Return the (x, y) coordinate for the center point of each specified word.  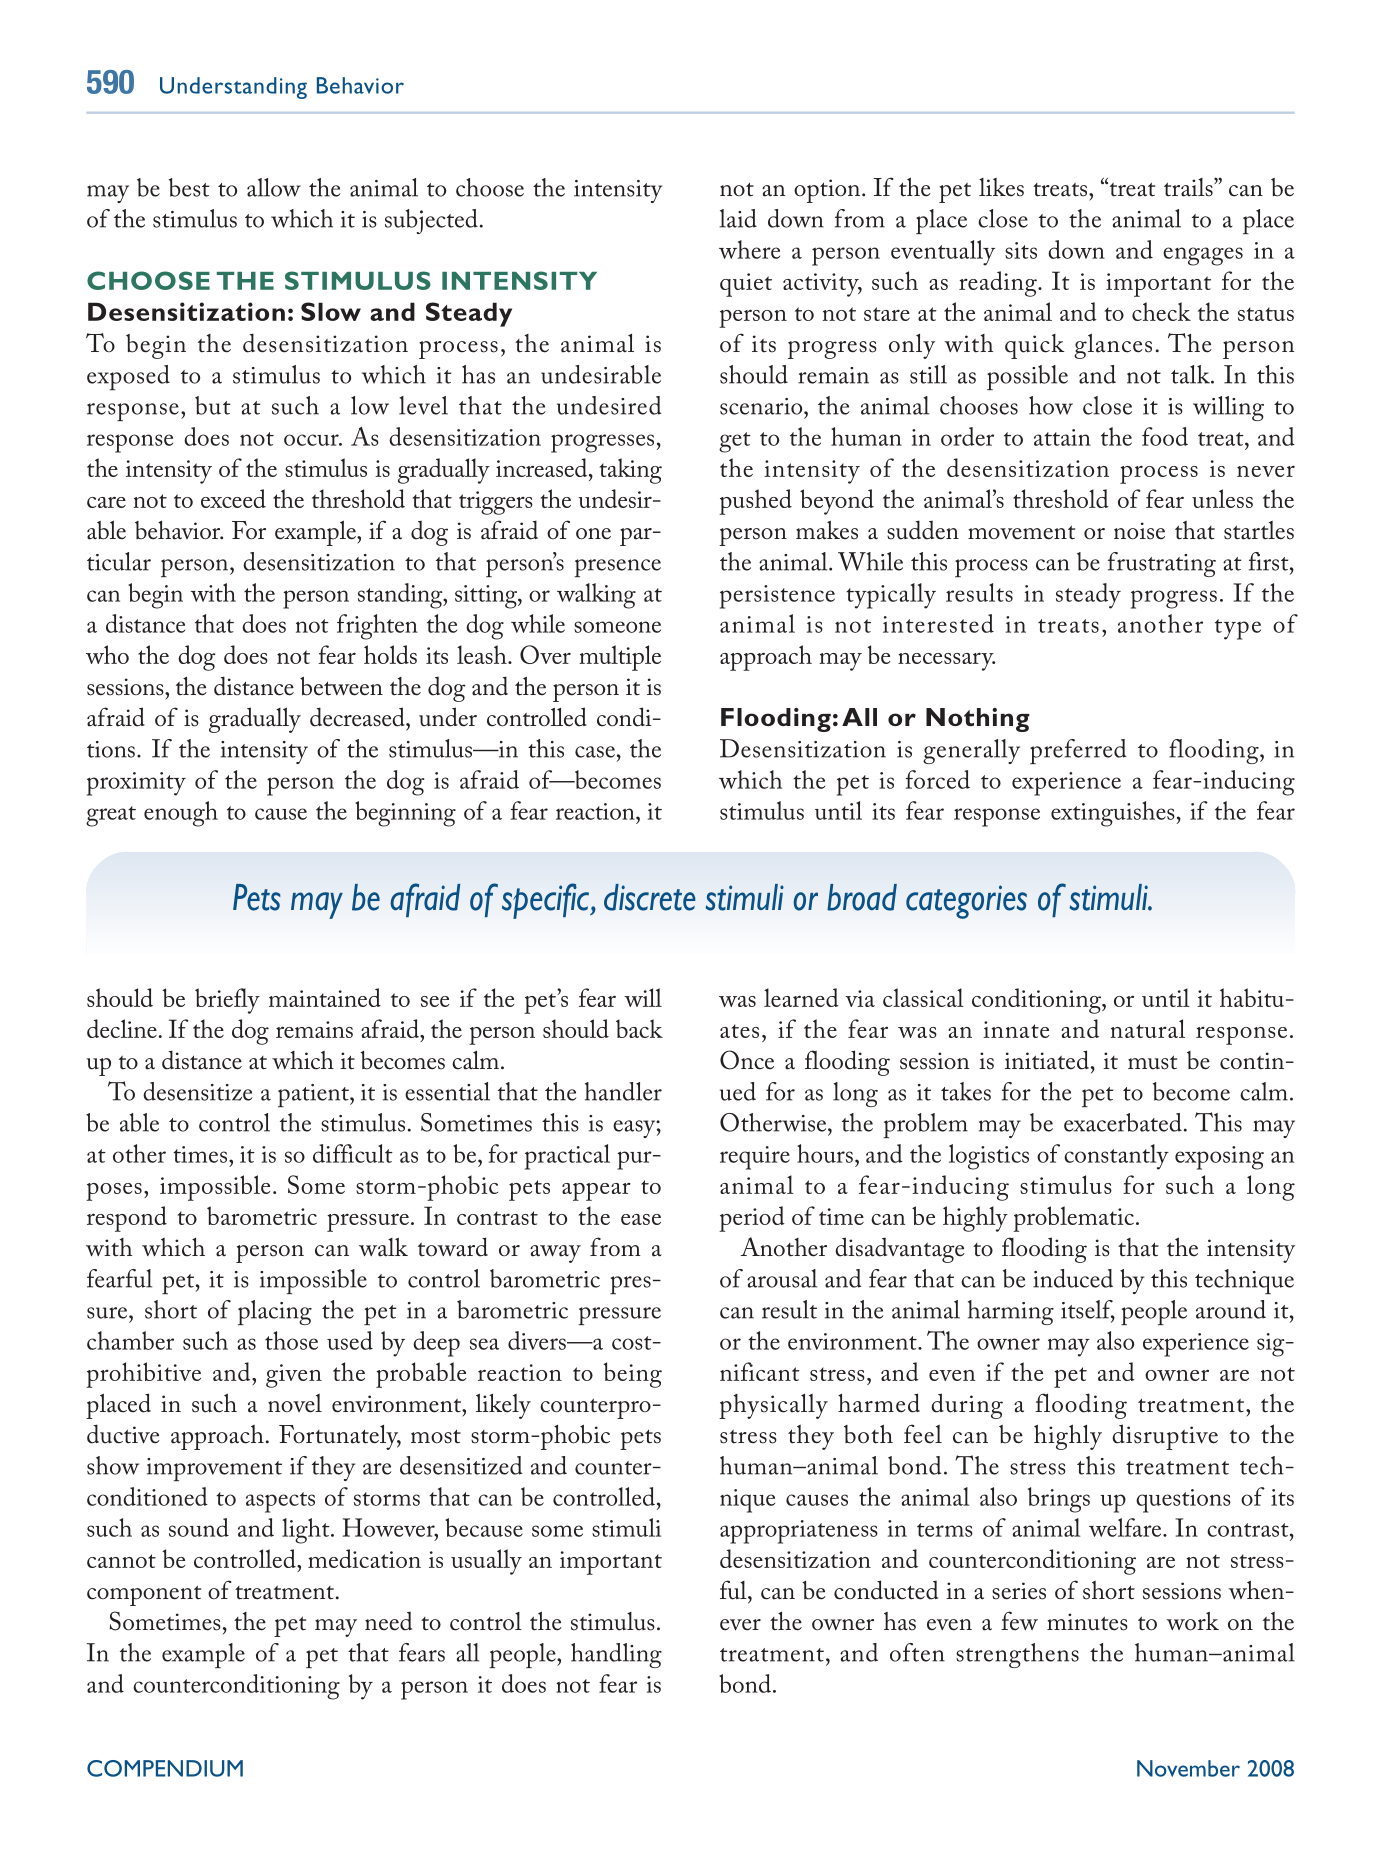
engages (1203, 256)
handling (616, 1655)
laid (738, 218)
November (1188, 1768)
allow (274, 187)
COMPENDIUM (165, 1768)
